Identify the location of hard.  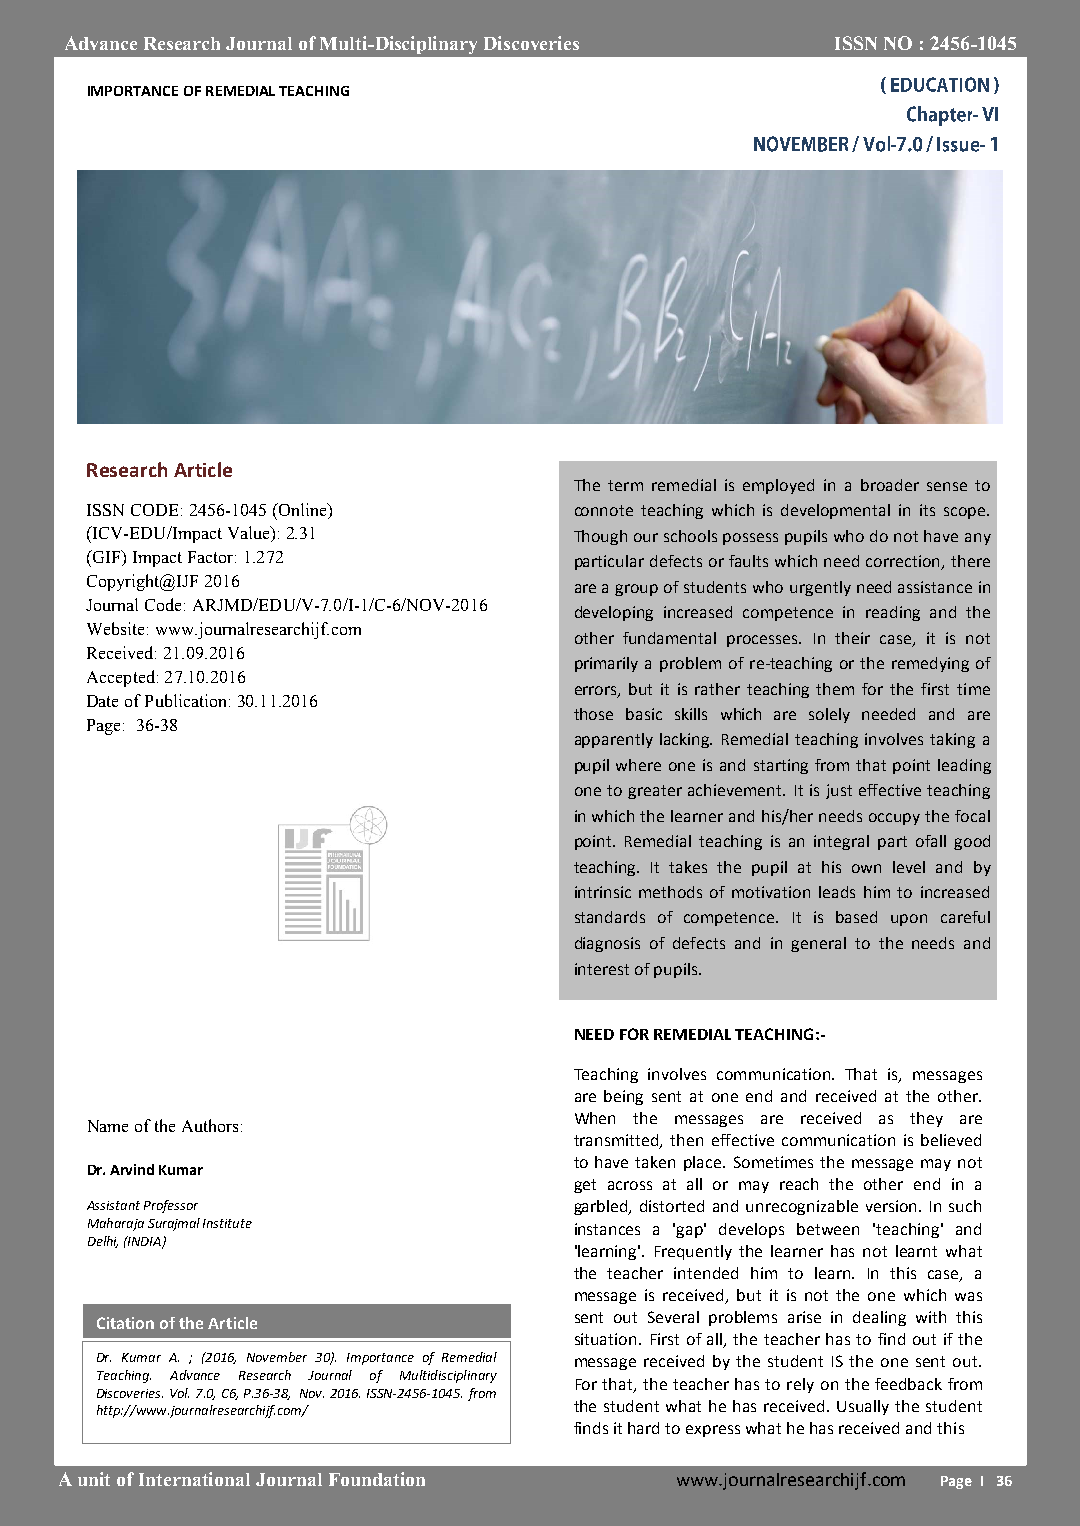
(643, 1428).
